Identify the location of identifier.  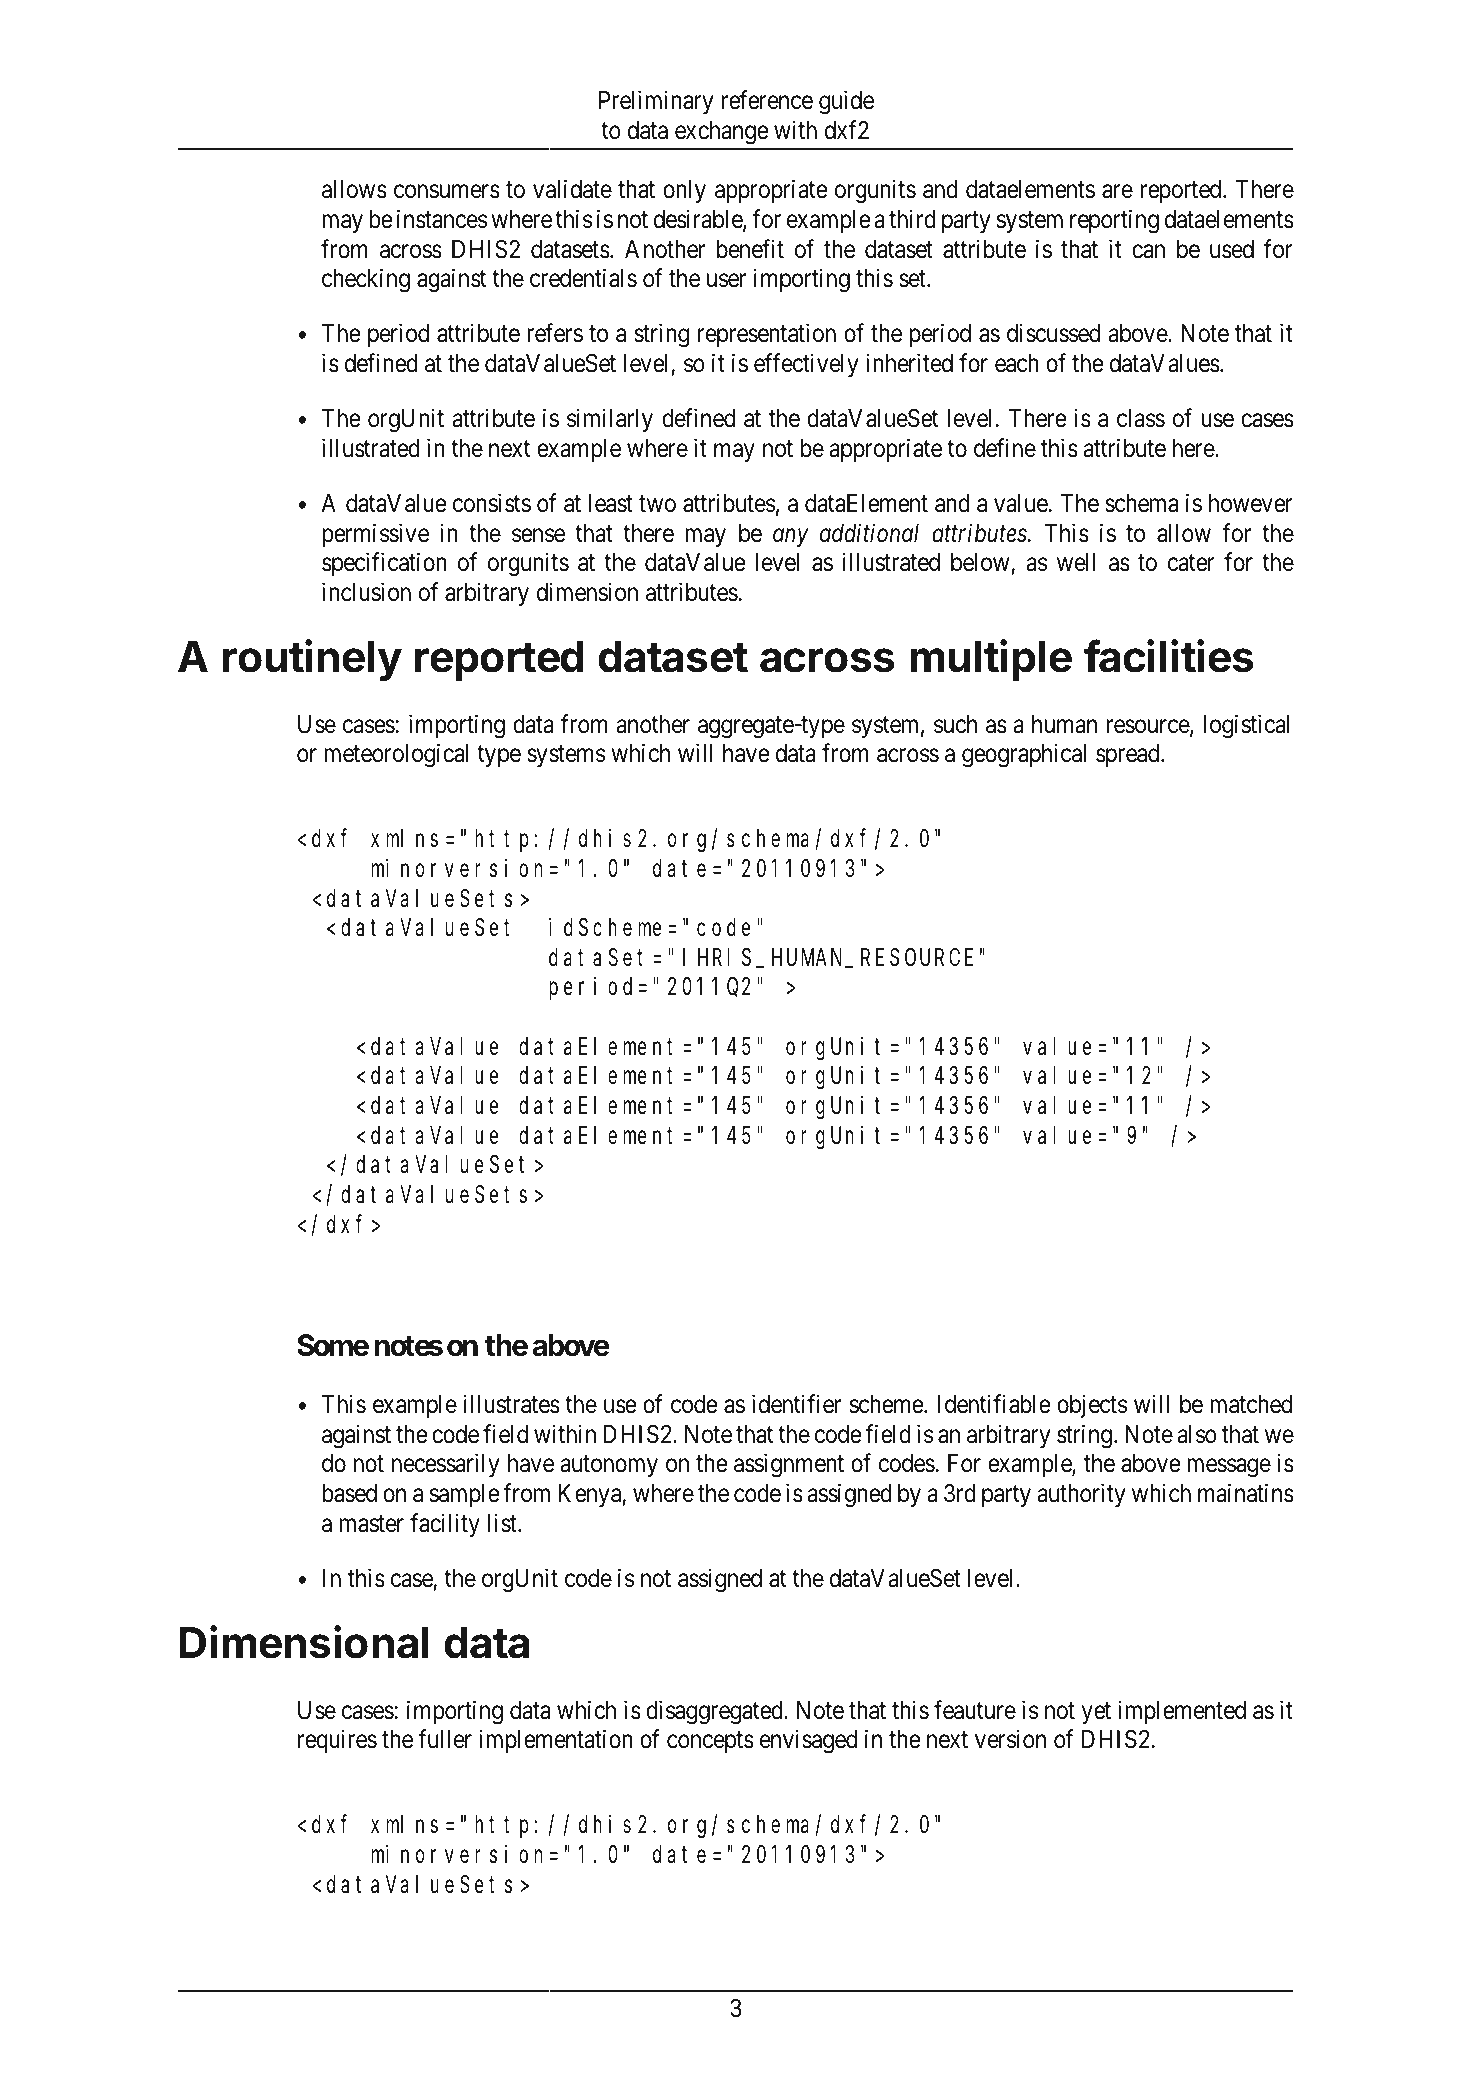
(796, 1404).
